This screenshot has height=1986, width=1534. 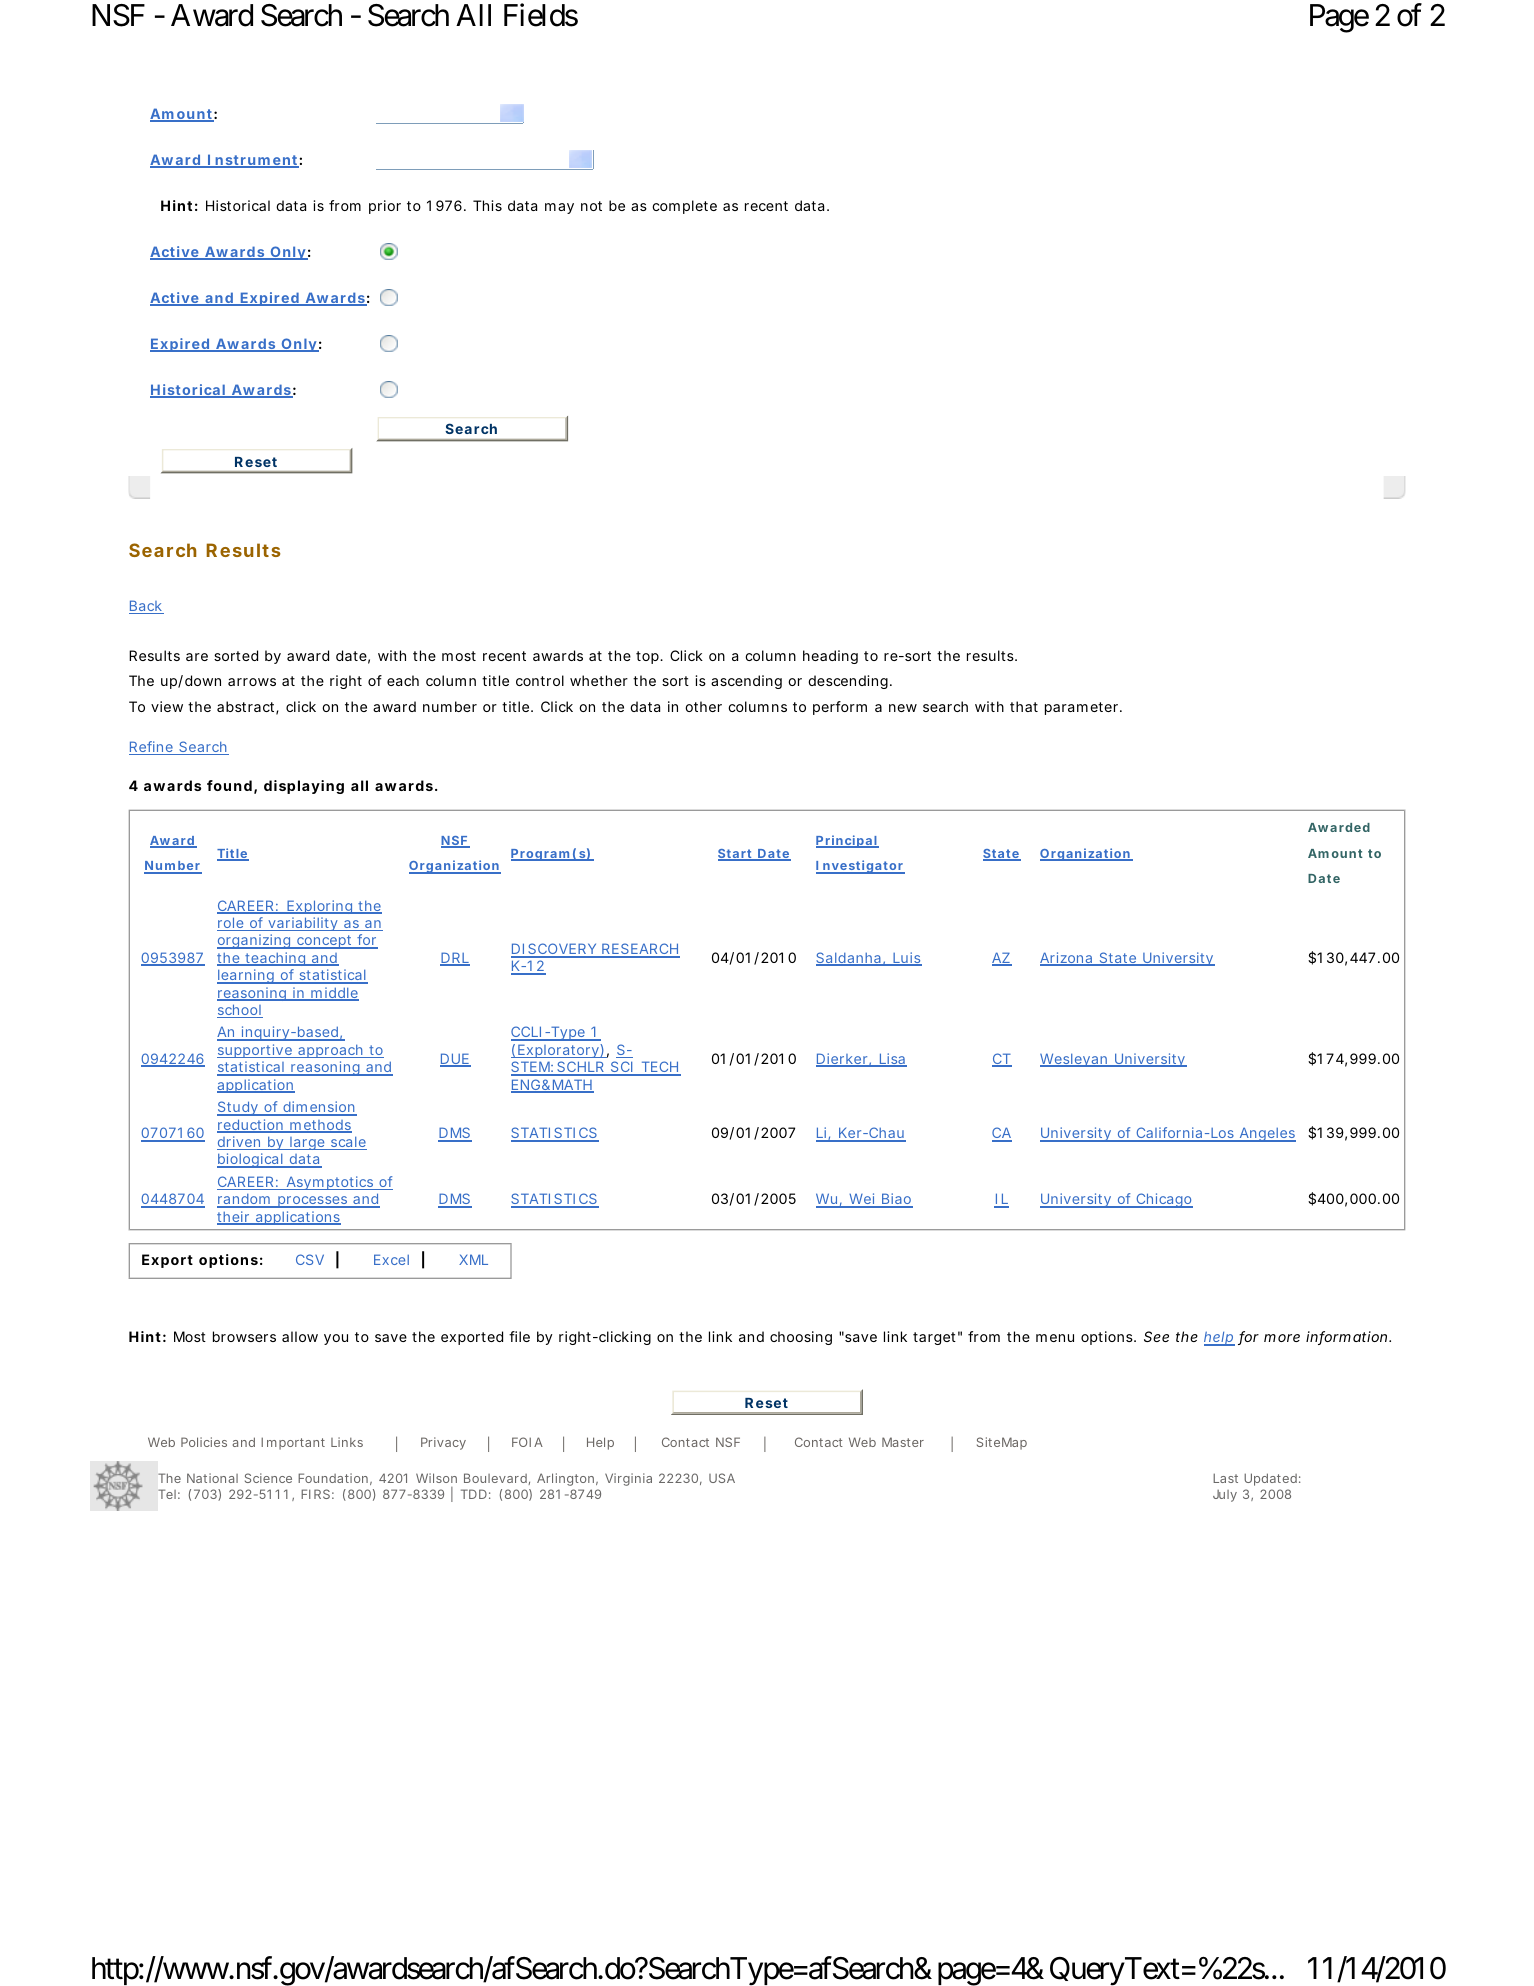 I want to click on not, so click(x=591, y=206).
